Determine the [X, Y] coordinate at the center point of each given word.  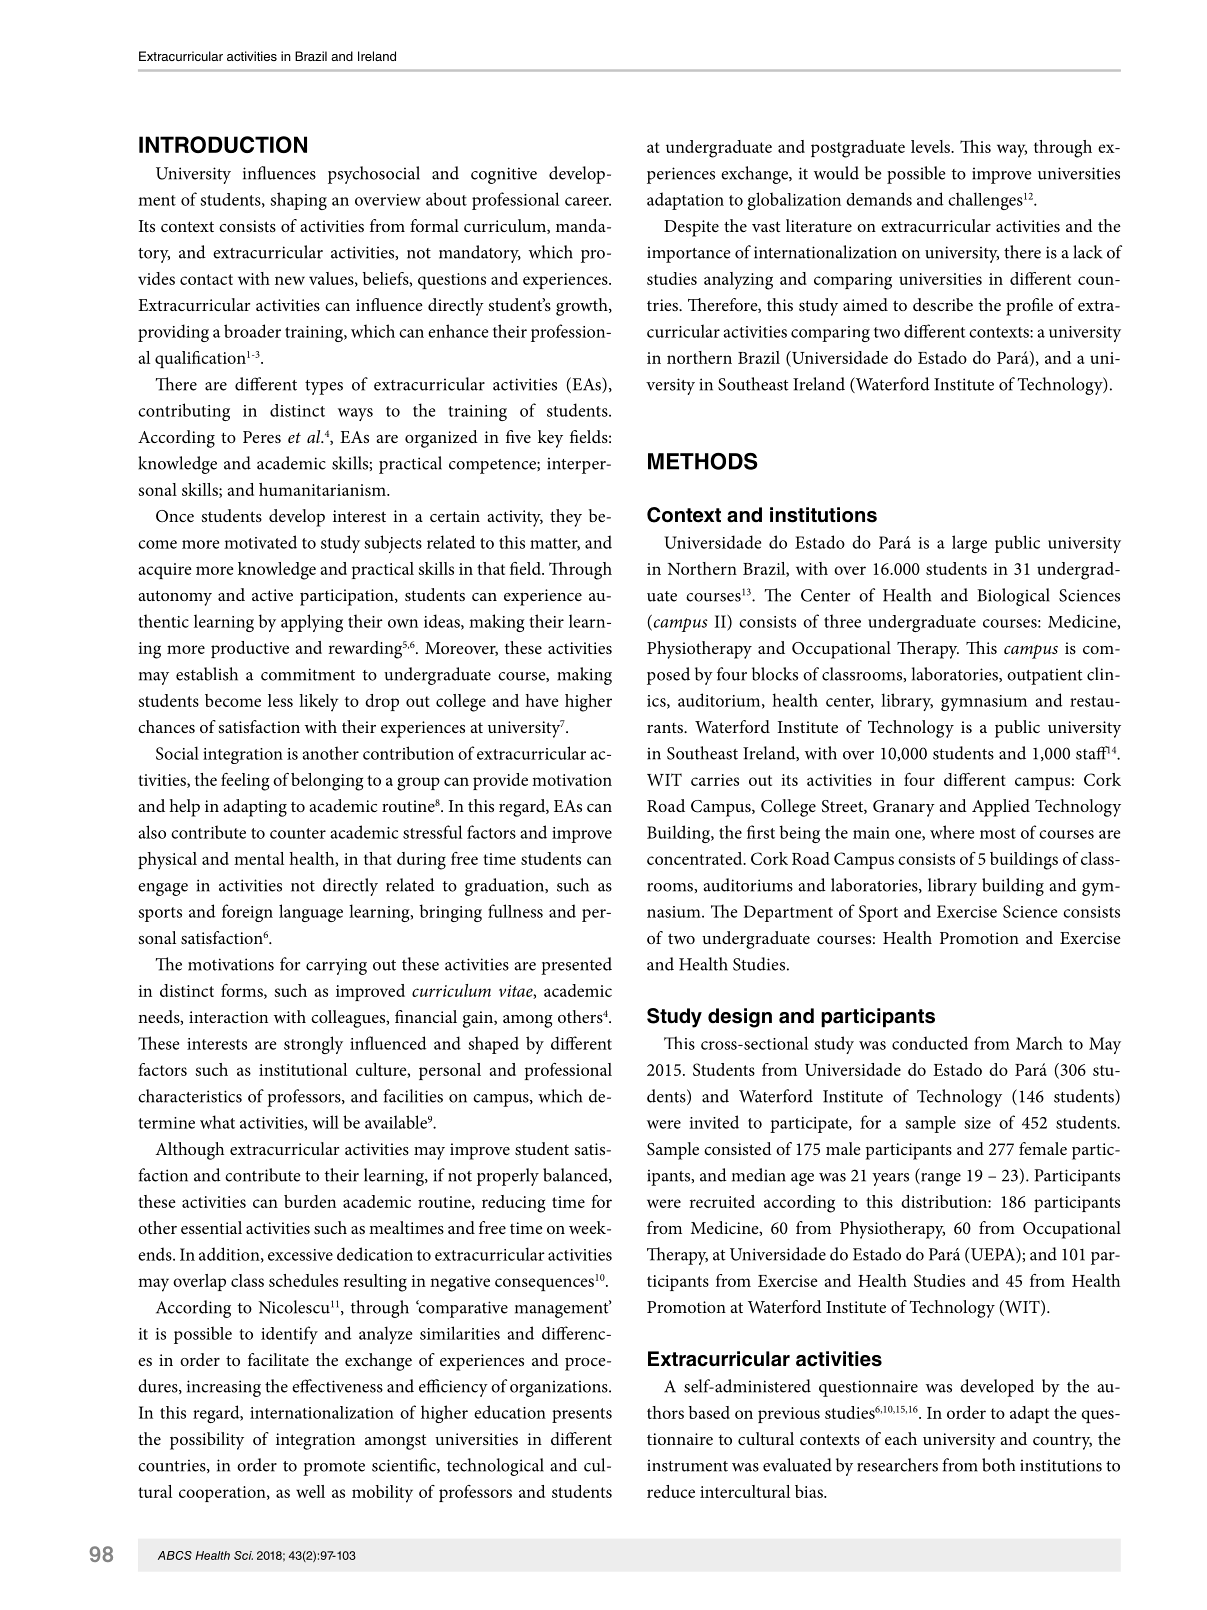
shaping [298, 201]
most [998, 833]
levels [931, 146]
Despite [691, 228]
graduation [505, 887]
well [310, 1491]
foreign [247, 913]
